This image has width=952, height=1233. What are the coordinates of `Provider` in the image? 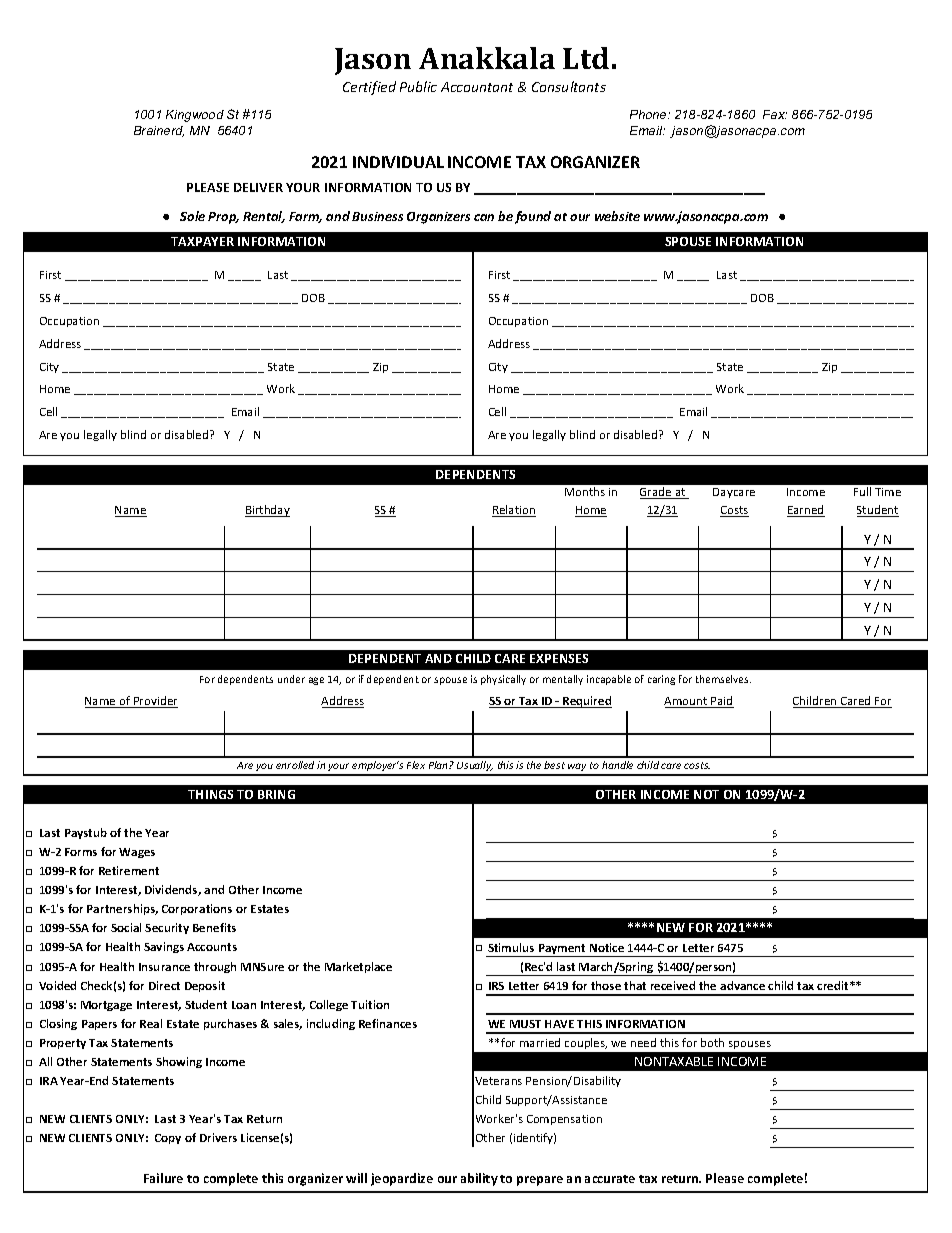 It's located at (155, 702).
